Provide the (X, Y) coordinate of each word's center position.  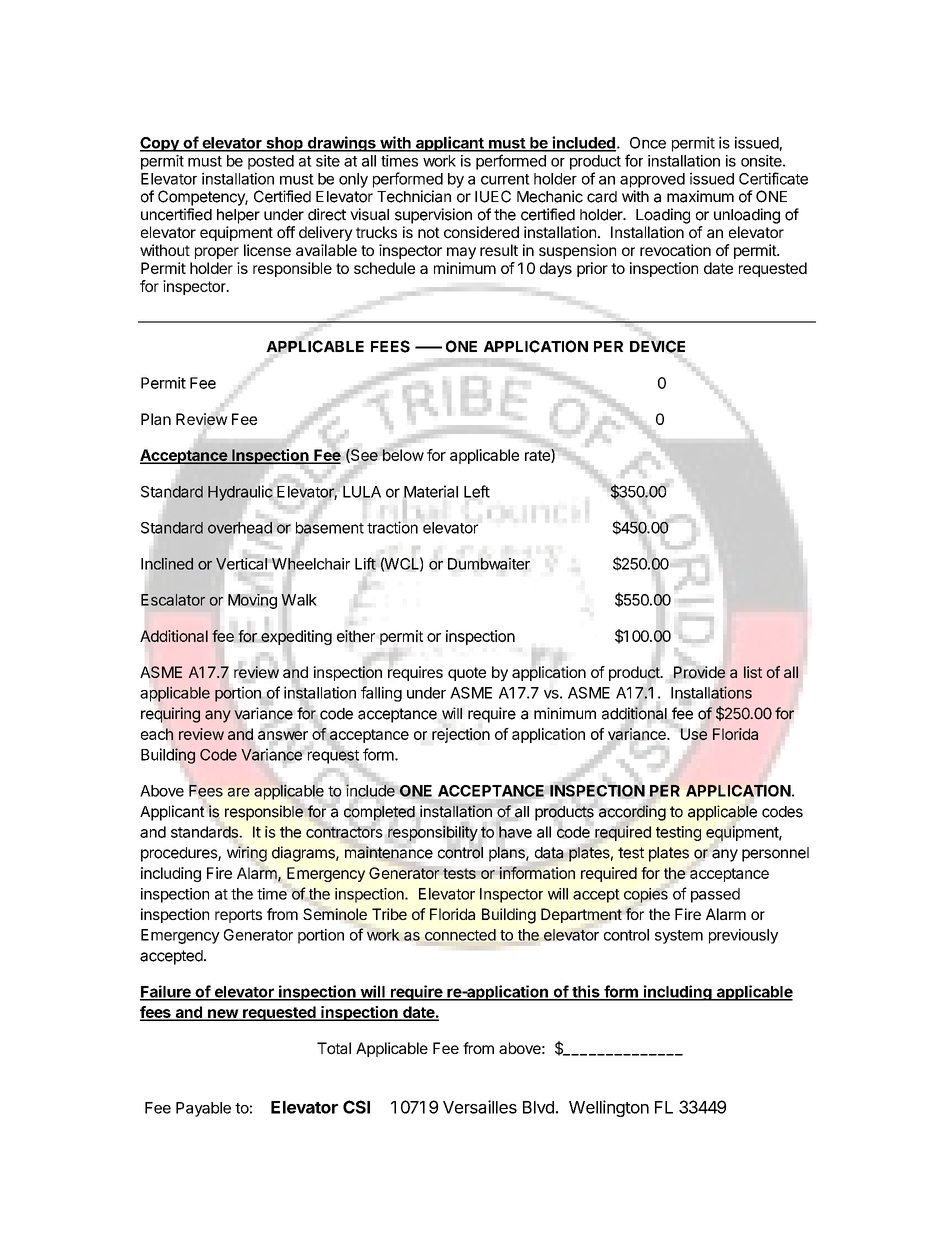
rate (538, 456)
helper (238, 216)
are (239, 792)
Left (477, 491)
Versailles (480, 1107)
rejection (461, 735)
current (505, 179)
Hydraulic (240, 493)
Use (694, 734)
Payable (203, 1109)
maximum (700, 196)
